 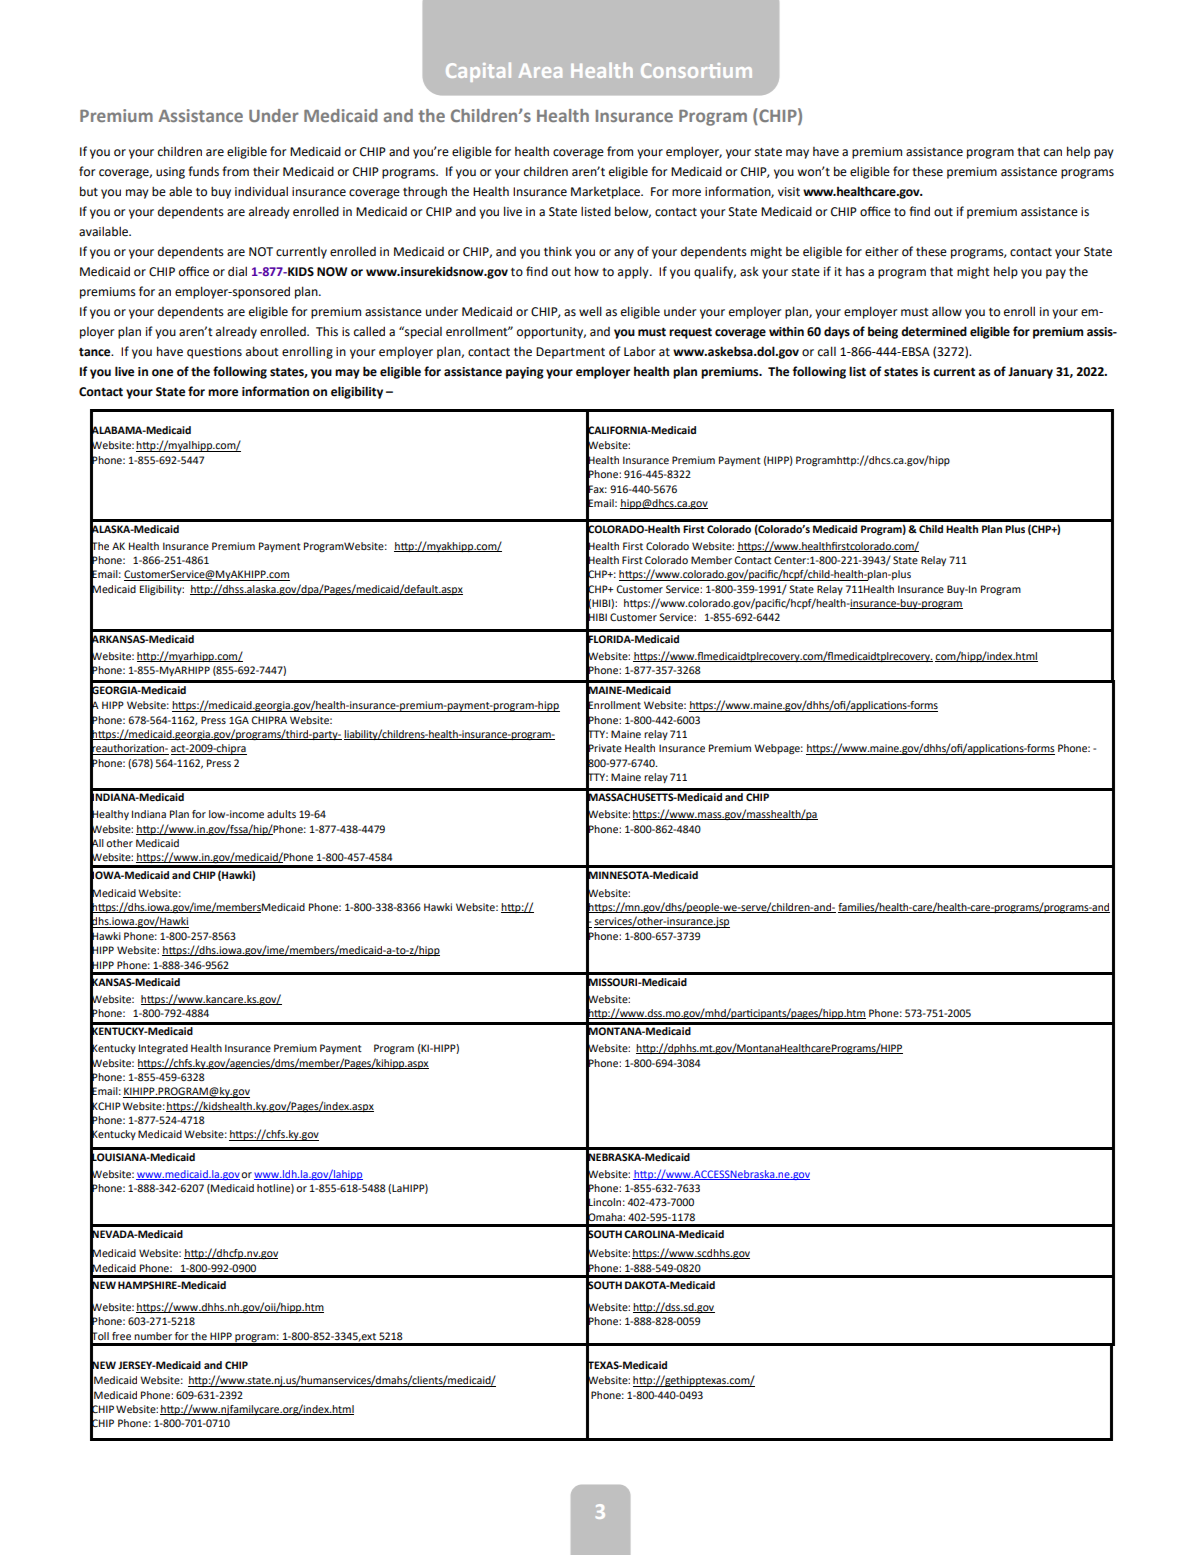 I want to click on adults, so click(x=281, y=814).
